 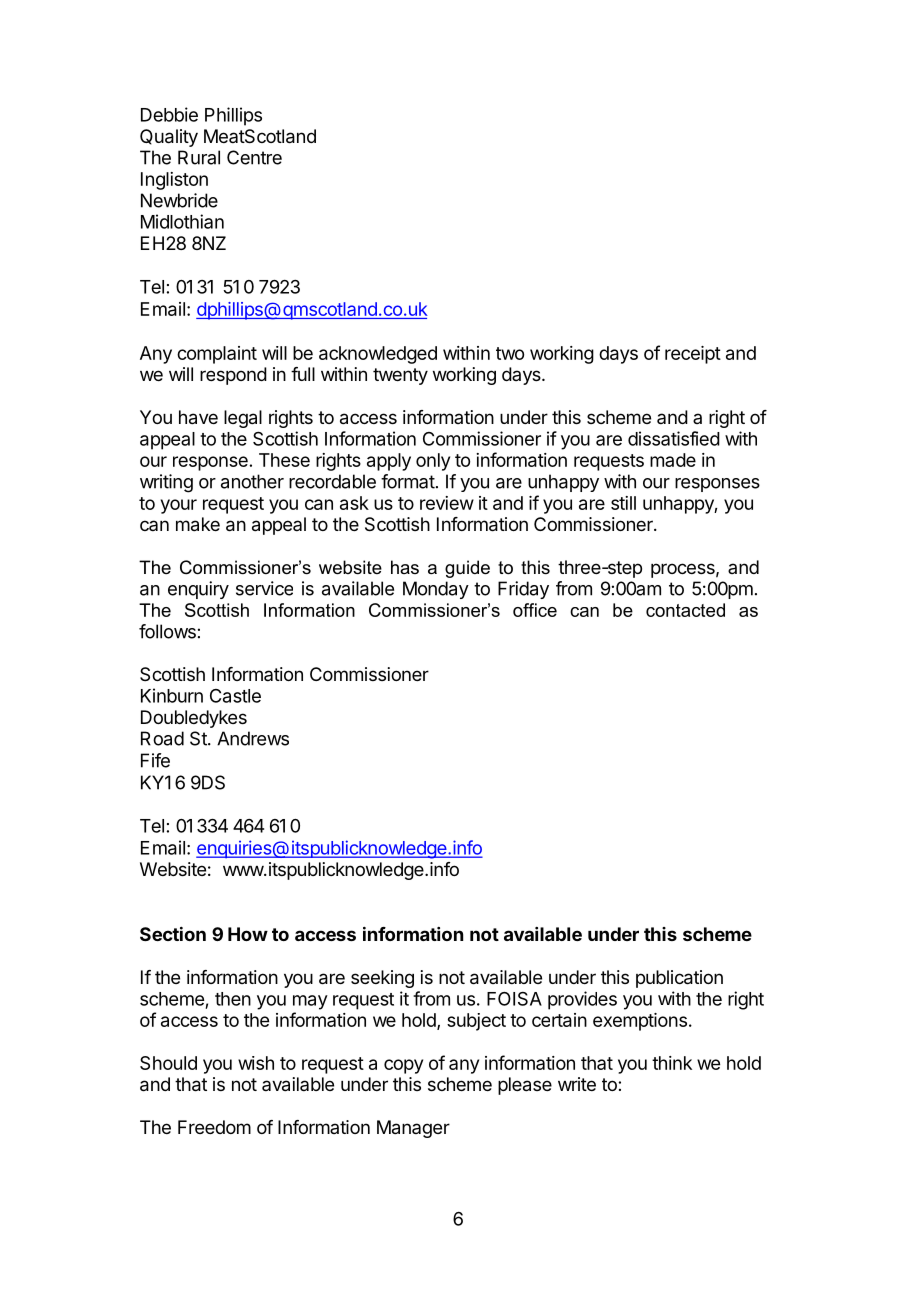 I want to click on enquiry, so click(x=198, y=590).
